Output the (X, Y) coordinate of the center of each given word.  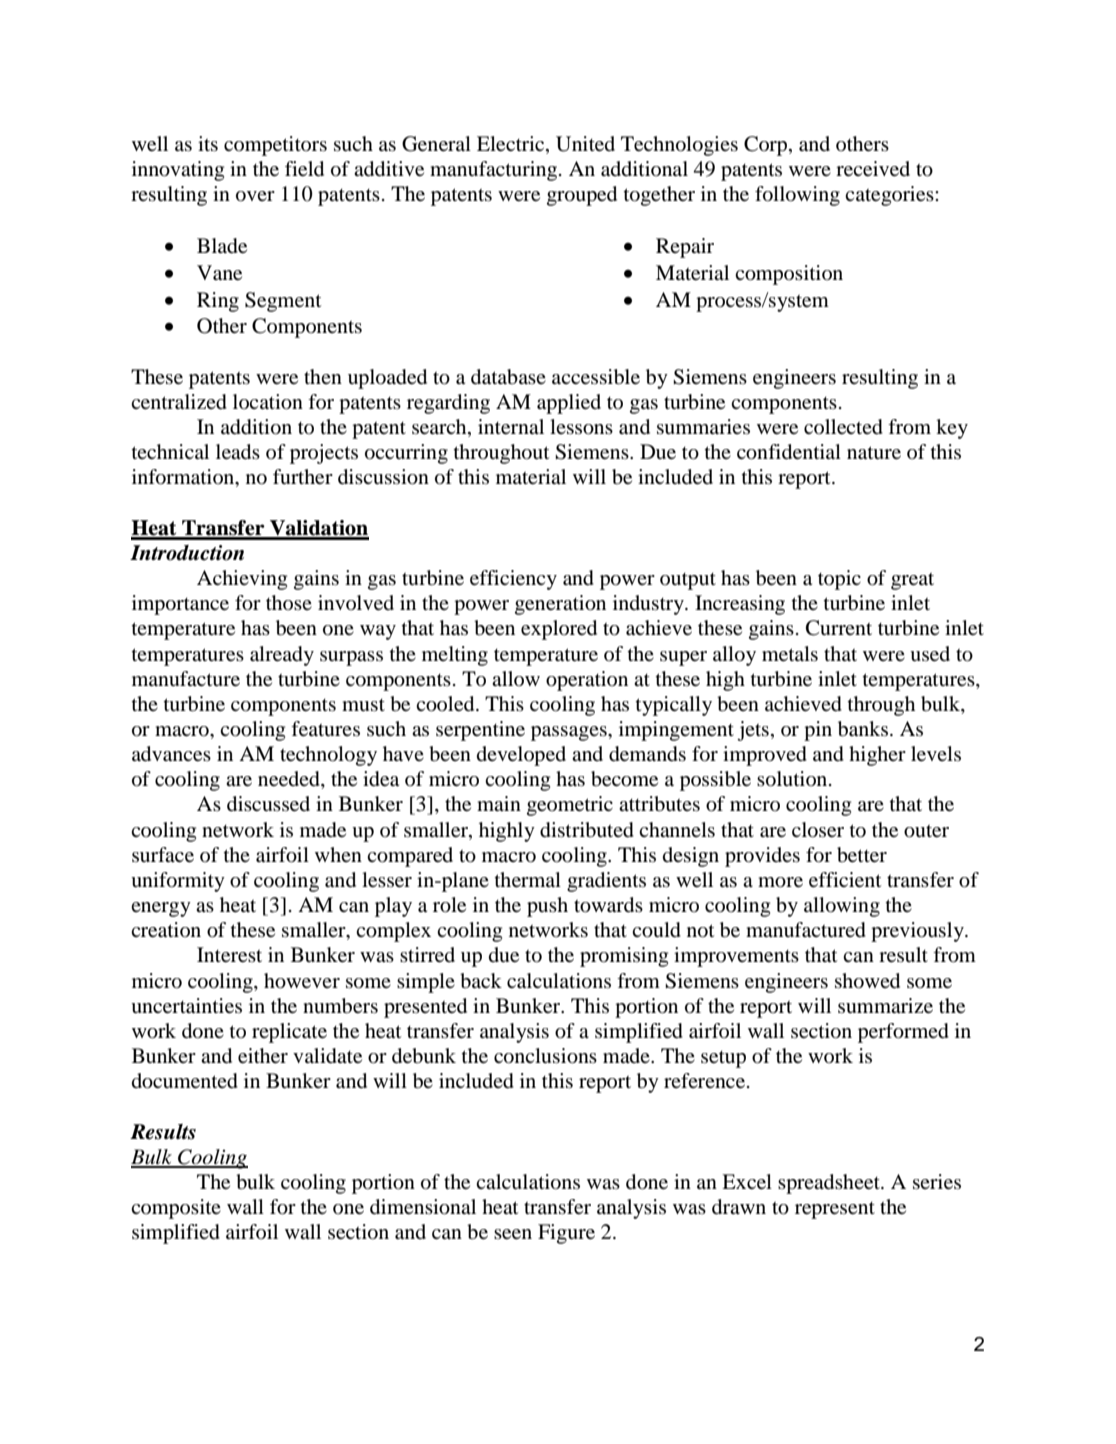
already (282, 656)
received (873, 169)
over (255, 196)
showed (867, 981)
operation (587, 681)
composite (176, 1209)
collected (843, 427)
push (547, 907)
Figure (566, 1234)
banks (863, 729)
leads (238, 452)
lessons (581, 427)
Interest (229, 955)
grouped (582, 196)
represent (835, 1210)
